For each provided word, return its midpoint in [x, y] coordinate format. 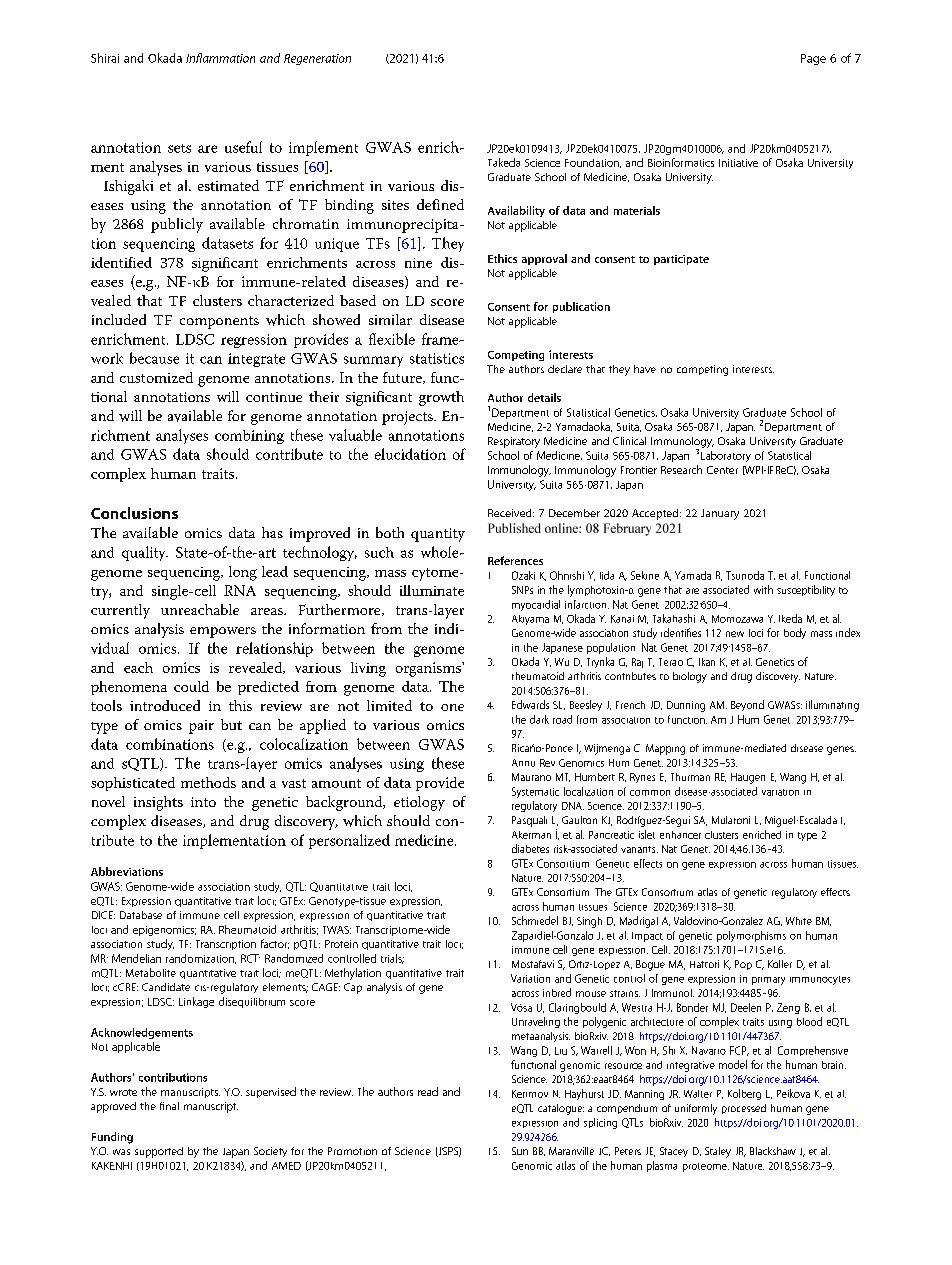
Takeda [504, 162]
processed [744, 1109]
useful [243, 147]
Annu [523, 763]
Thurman [690, 777]
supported [159, 1152]
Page [813, 59]
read [428, 1091]
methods [208, 782]
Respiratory [514, 442]
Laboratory [726, 456]
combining [249, 437]
